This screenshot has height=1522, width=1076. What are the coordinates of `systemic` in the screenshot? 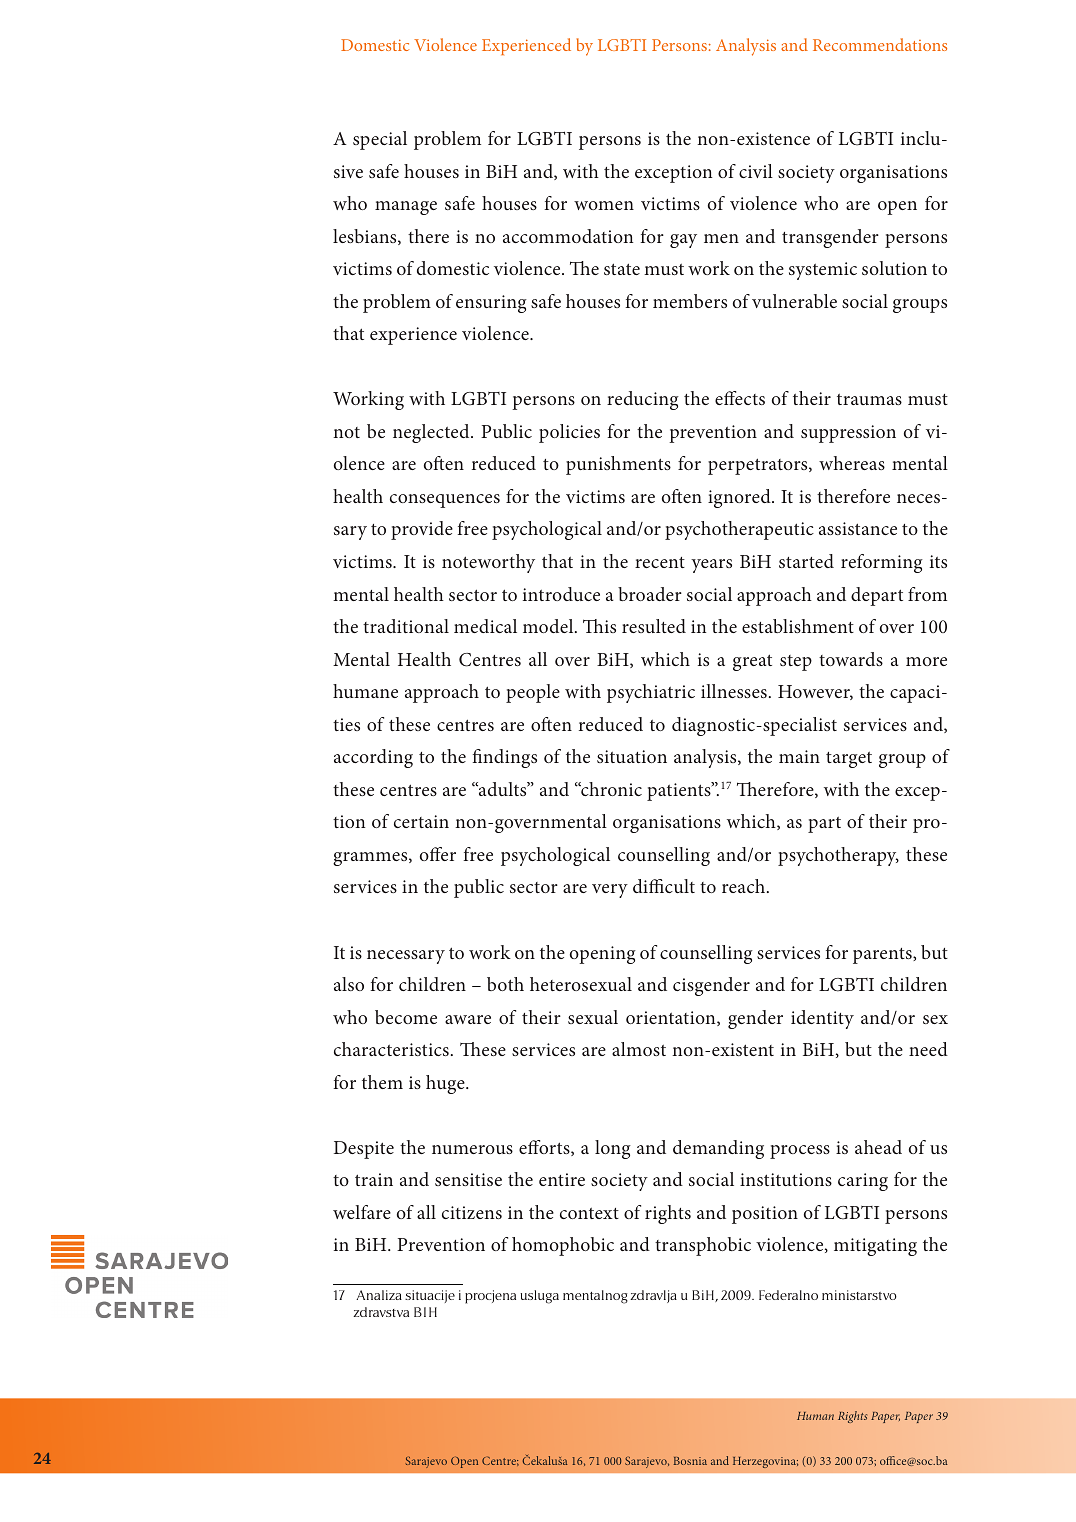 It's located at (823, 271).
